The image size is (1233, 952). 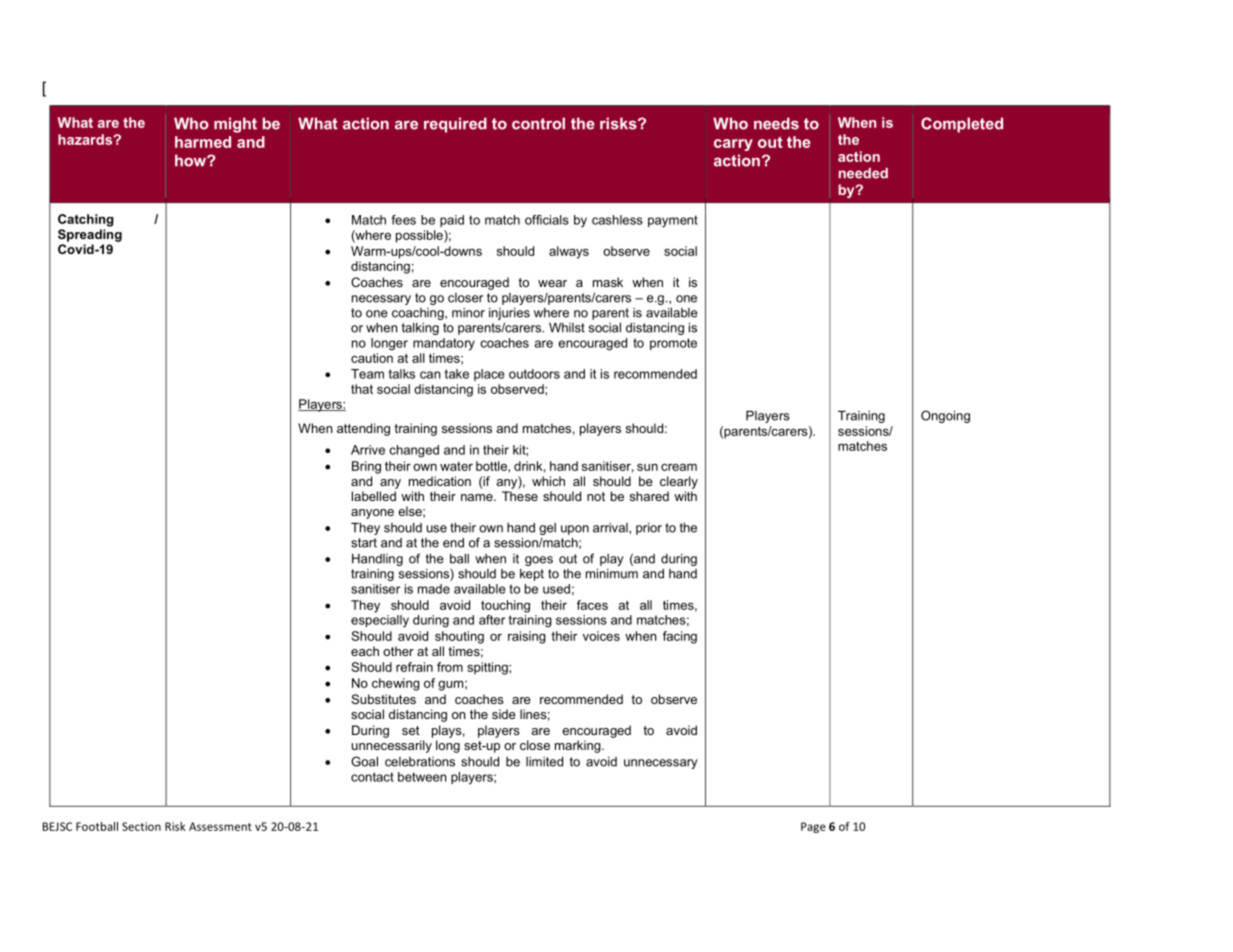 I want to click on harmed, so click(x=203, y=142).
